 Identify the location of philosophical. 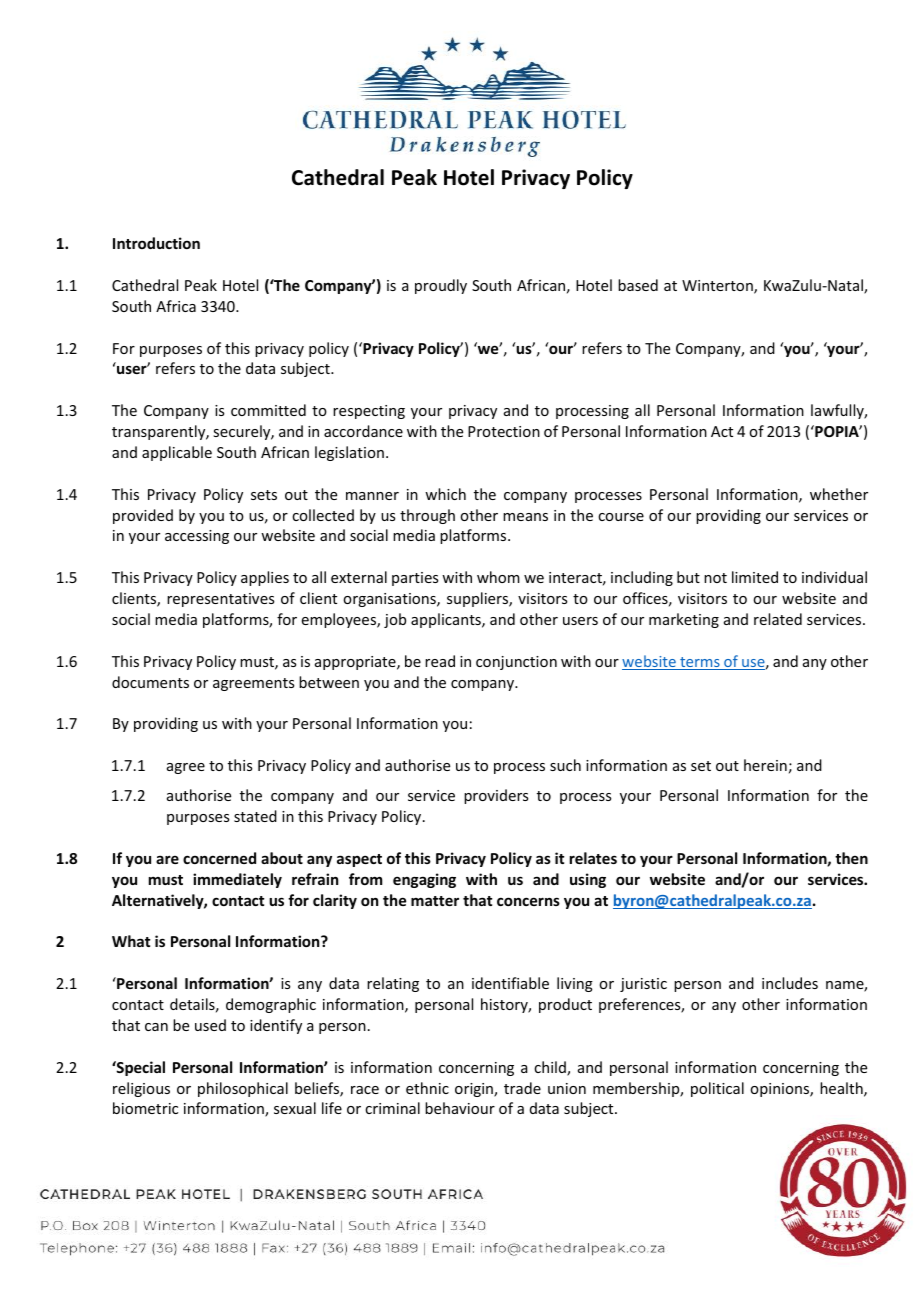
(243, 1089).
